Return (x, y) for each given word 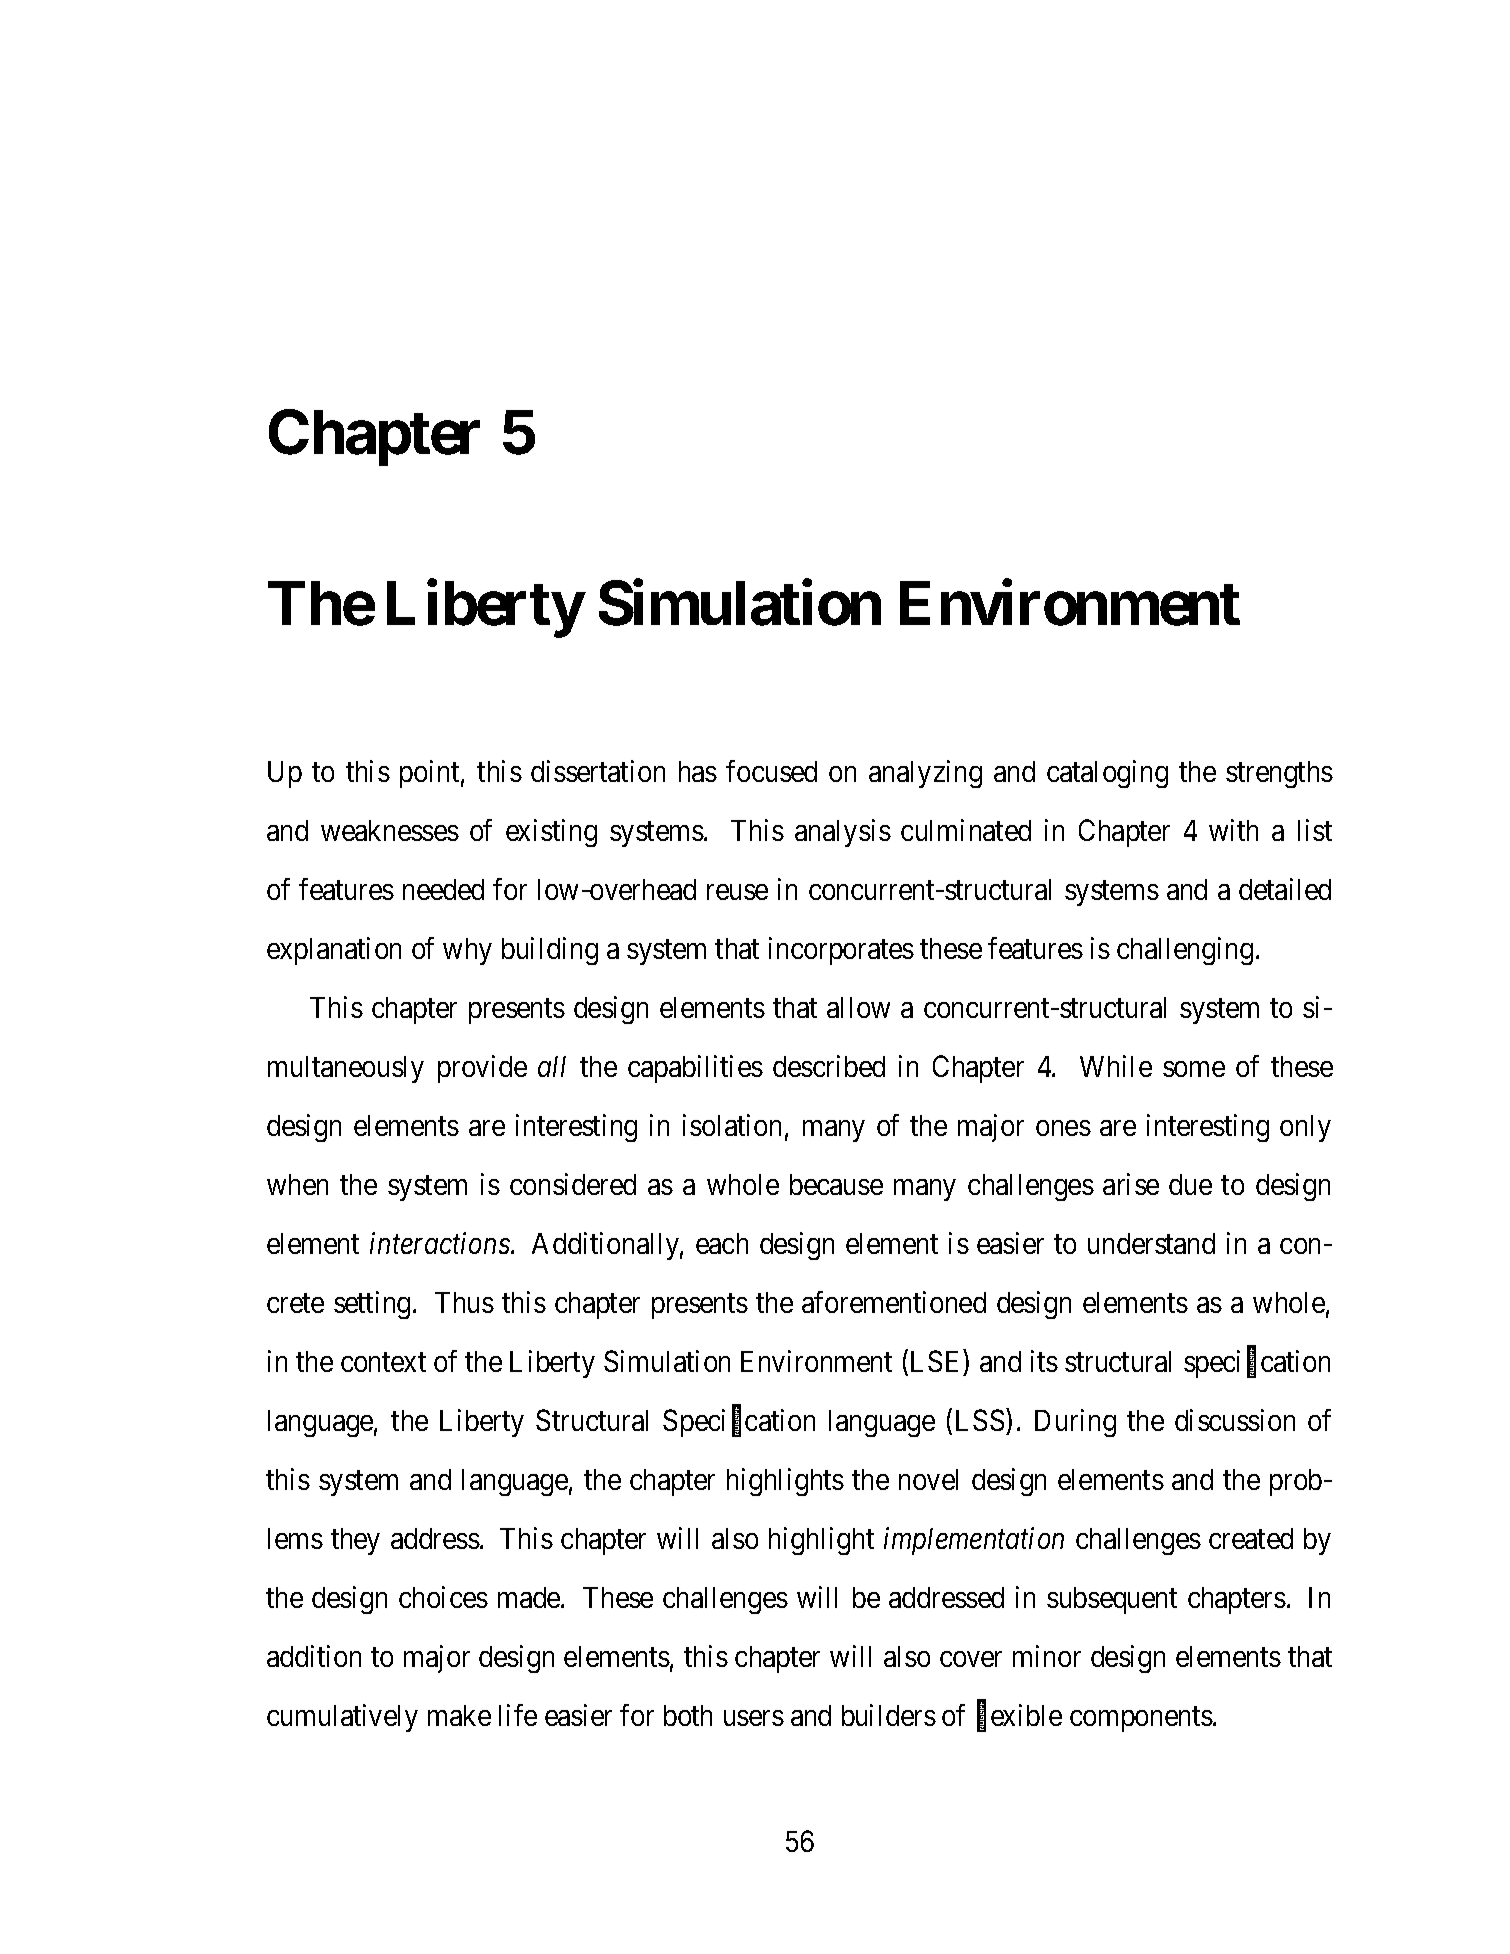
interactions (440, 1243)
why (467, 951)
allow (858, 1007)
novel (928, 1479)
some (1194, 1069)
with (1233, 830)
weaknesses (390, 830)
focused (771, 771)
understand (1151, 1243)
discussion (1235, 1420)
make (459, 1715)
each (722, 1243)
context (383, 1362)
